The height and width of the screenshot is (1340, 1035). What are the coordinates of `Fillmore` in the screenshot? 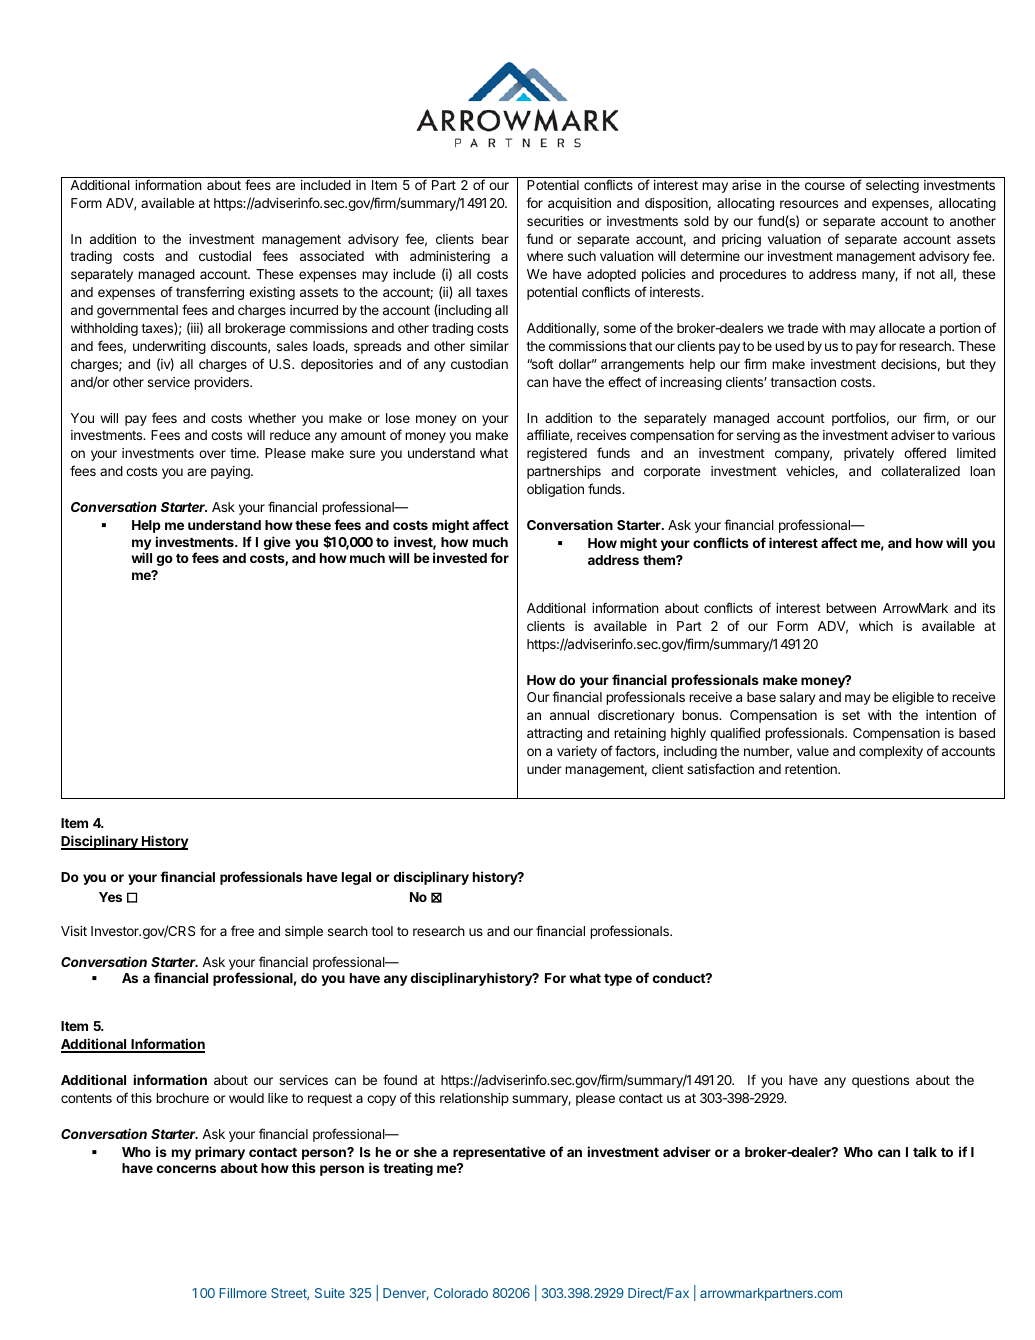 It's located at (243, 1293).
